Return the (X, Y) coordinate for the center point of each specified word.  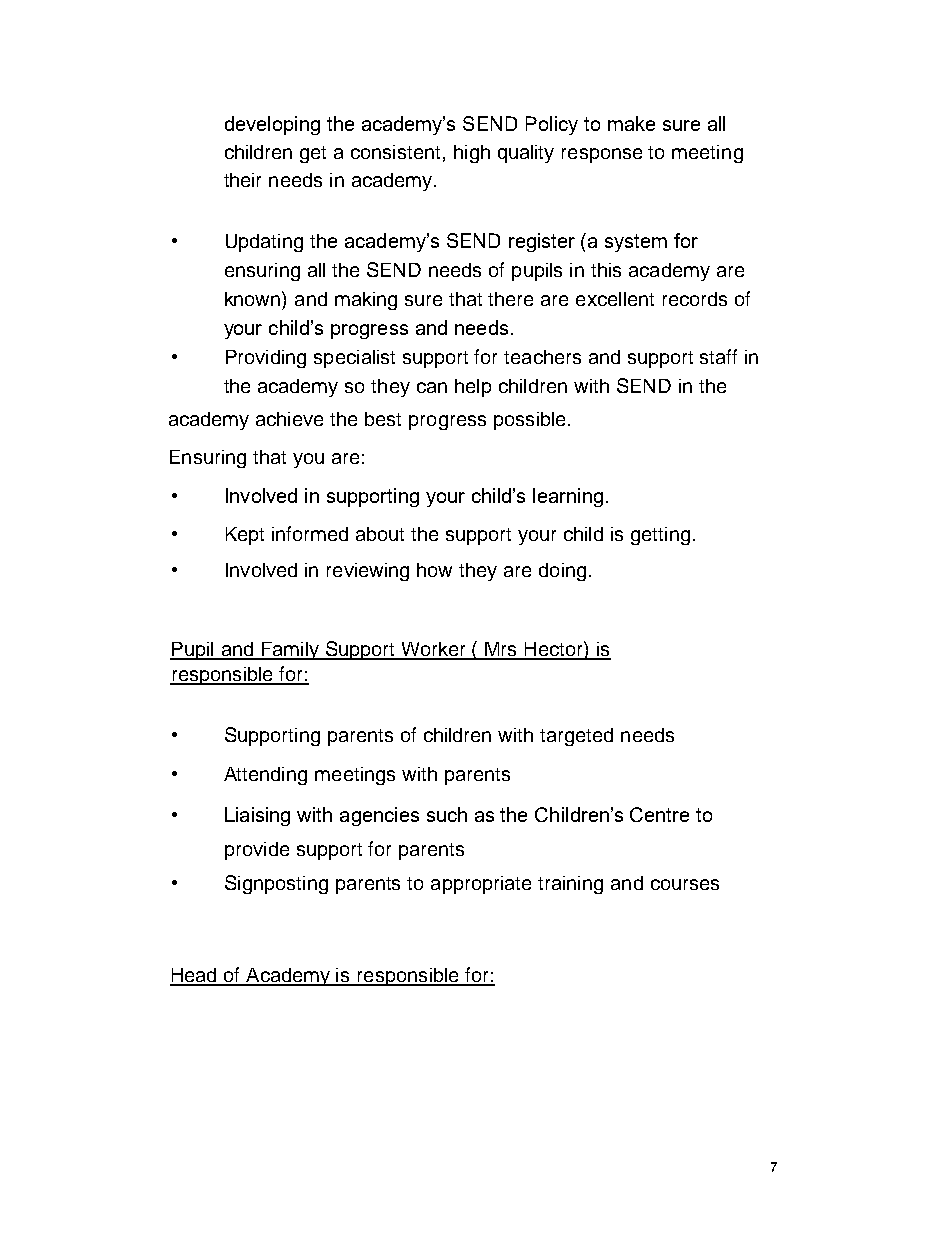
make (631, 123)
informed (310, 533)
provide (257, 851)
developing (272, 125)
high (472, 154)
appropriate (481, 885)
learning (568, 497)
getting (660, 536)
